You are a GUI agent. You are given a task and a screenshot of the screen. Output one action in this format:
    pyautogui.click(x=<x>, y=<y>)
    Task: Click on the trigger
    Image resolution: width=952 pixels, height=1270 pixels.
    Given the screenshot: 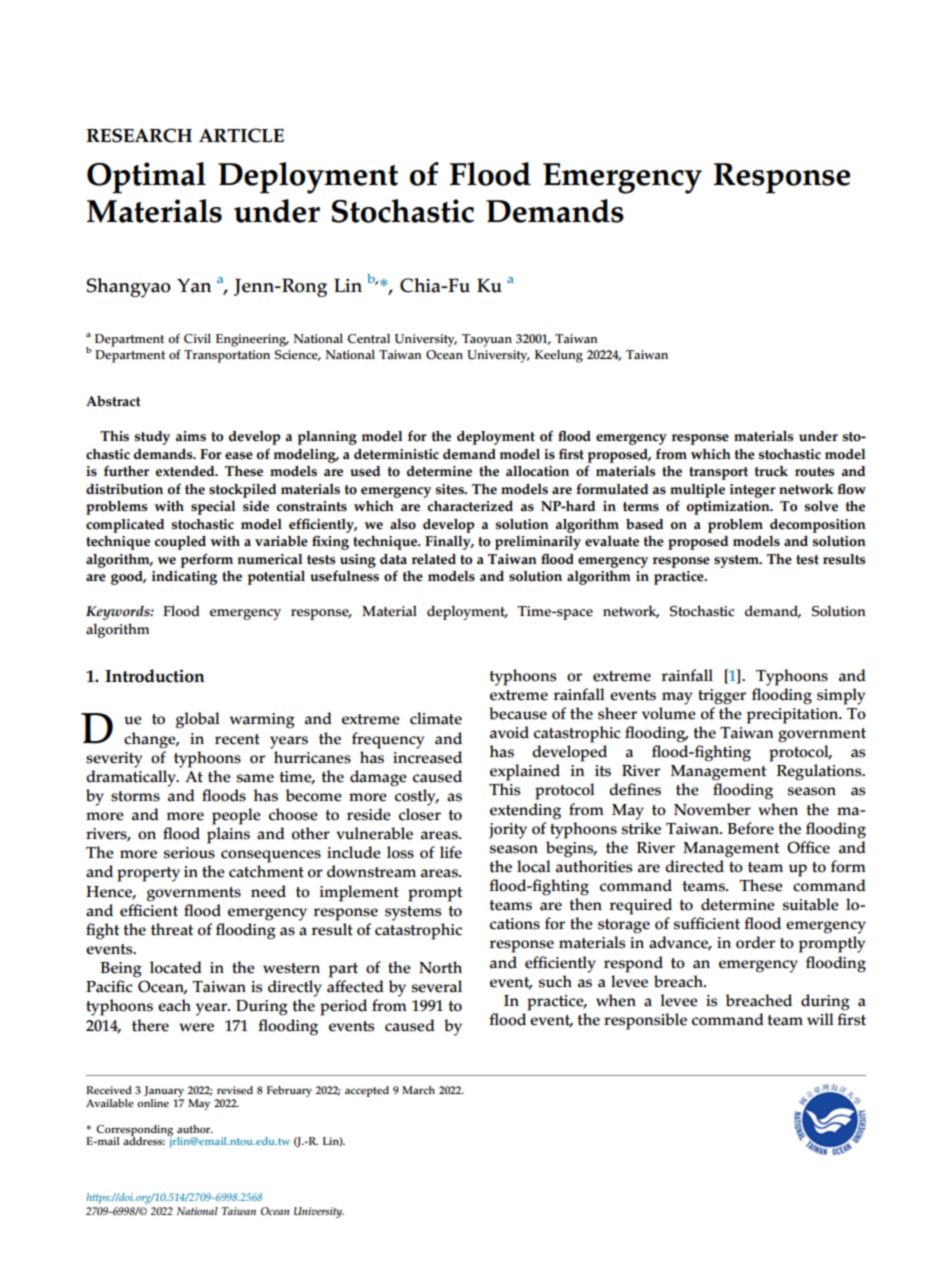 What is the action you would take?
    pyautogui.click(x=722, y=697)
